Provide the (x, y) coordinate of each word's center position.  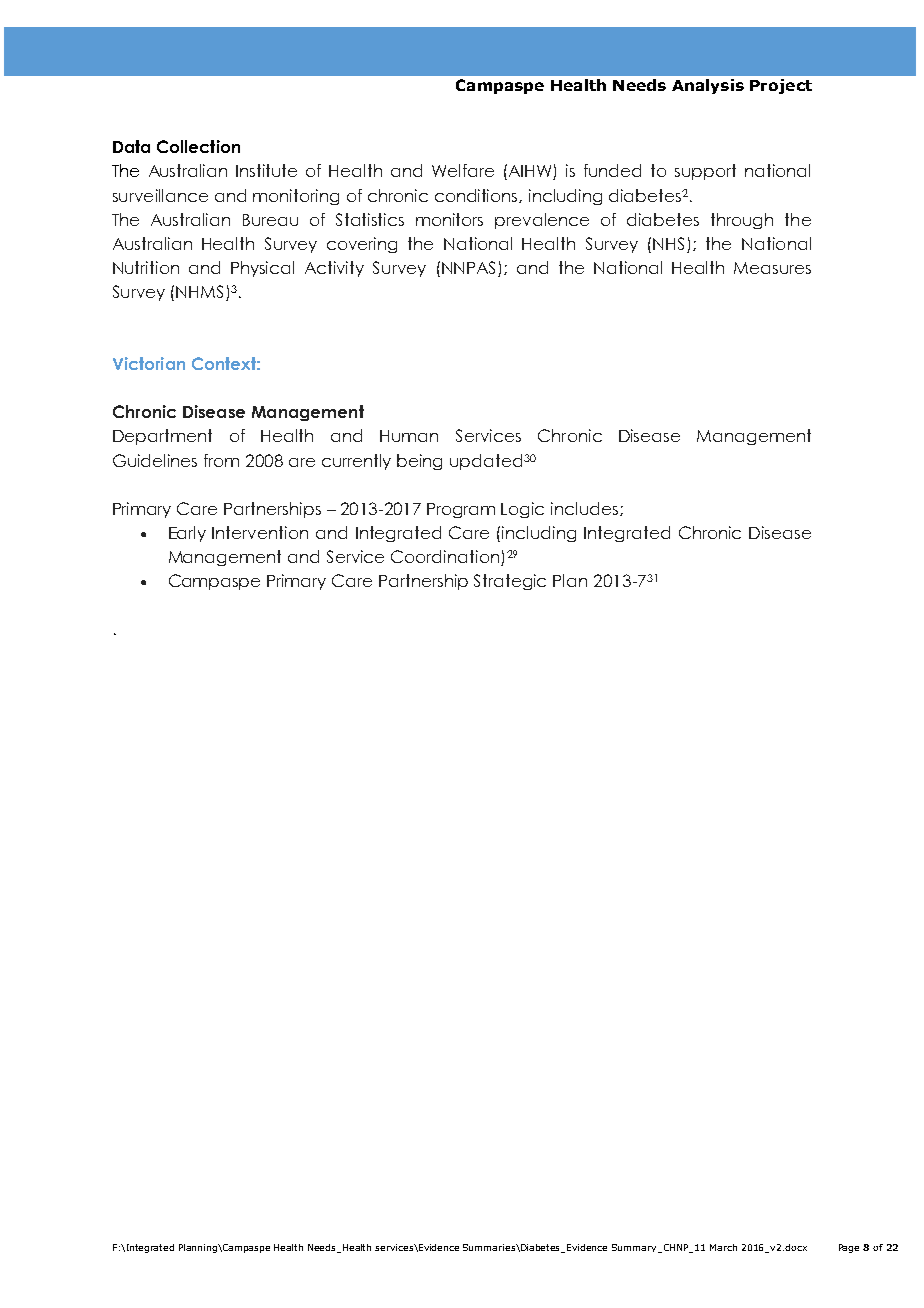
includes (586, 509)
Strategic (510, 582)
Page (849, 1248)
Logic (522, 510)
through (742, 221)
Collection (198, 146)
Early (187, 534)
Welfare (463, 170)
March (723, 1247)
